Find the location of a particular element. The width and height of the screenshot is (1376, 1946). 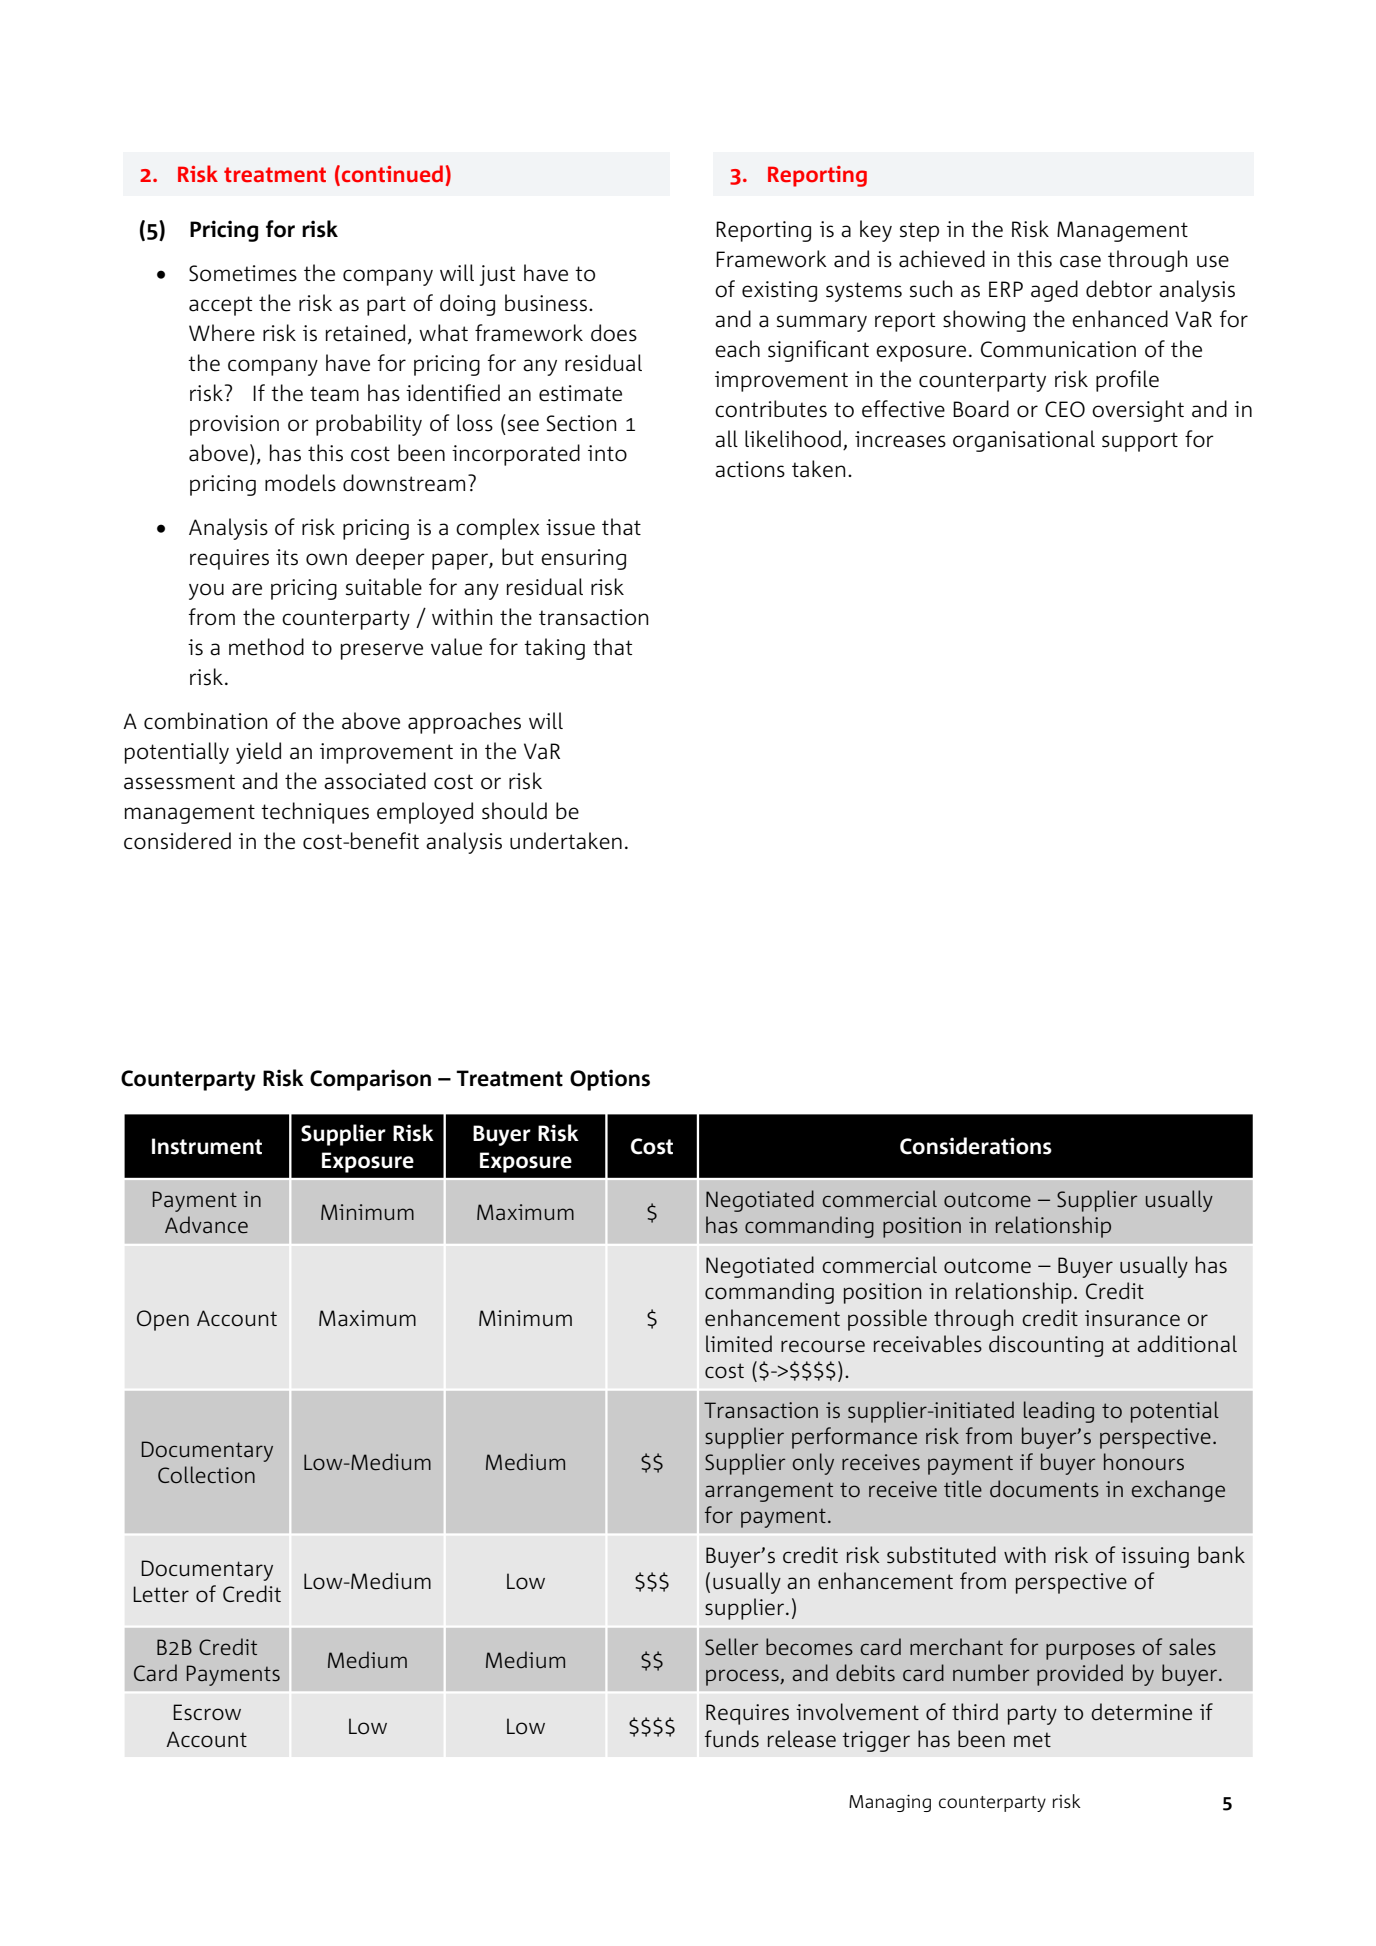

funds is located at coordinates (732, 1739).
